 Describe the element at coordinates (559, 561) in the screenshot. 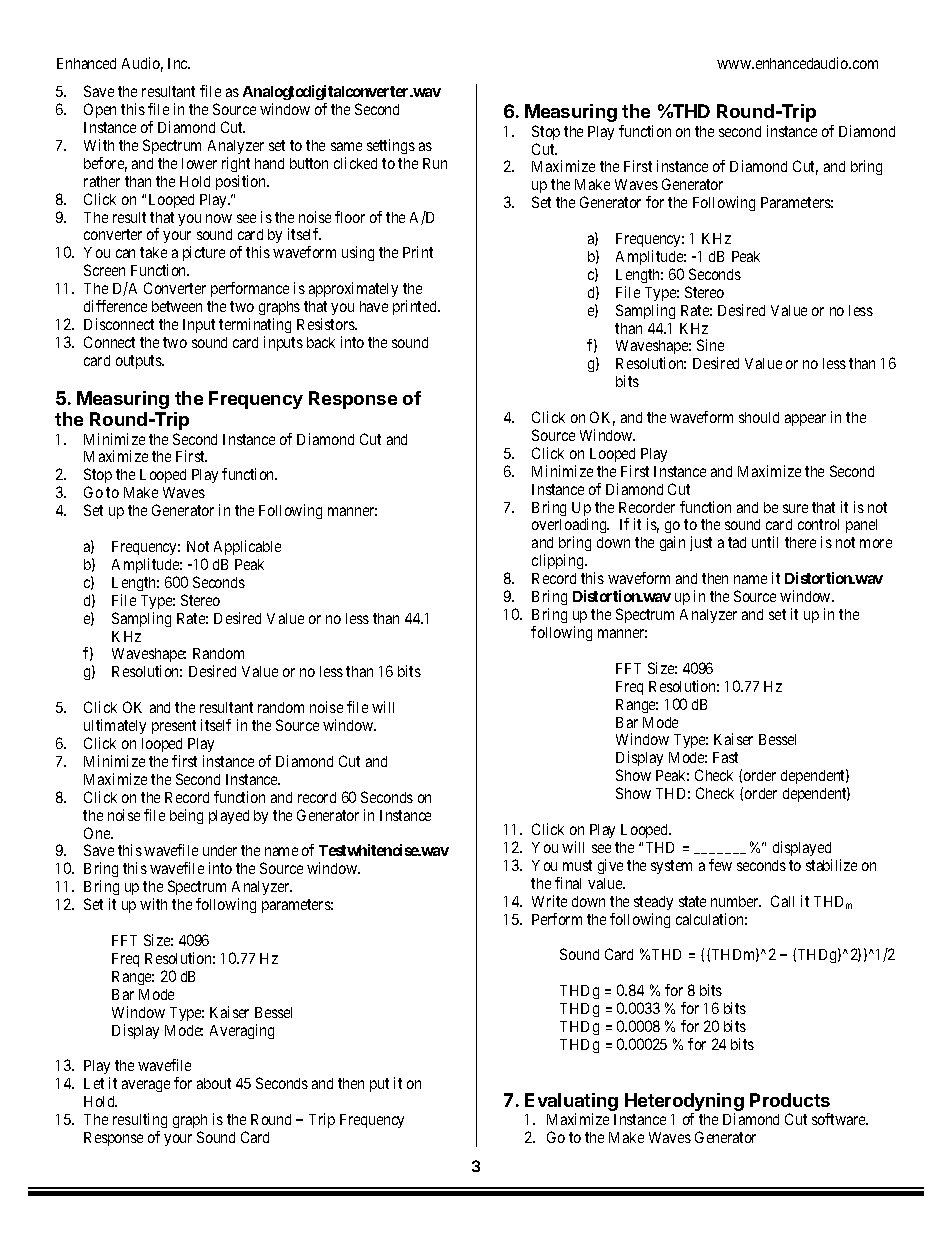

I see `clipping` at that location.
